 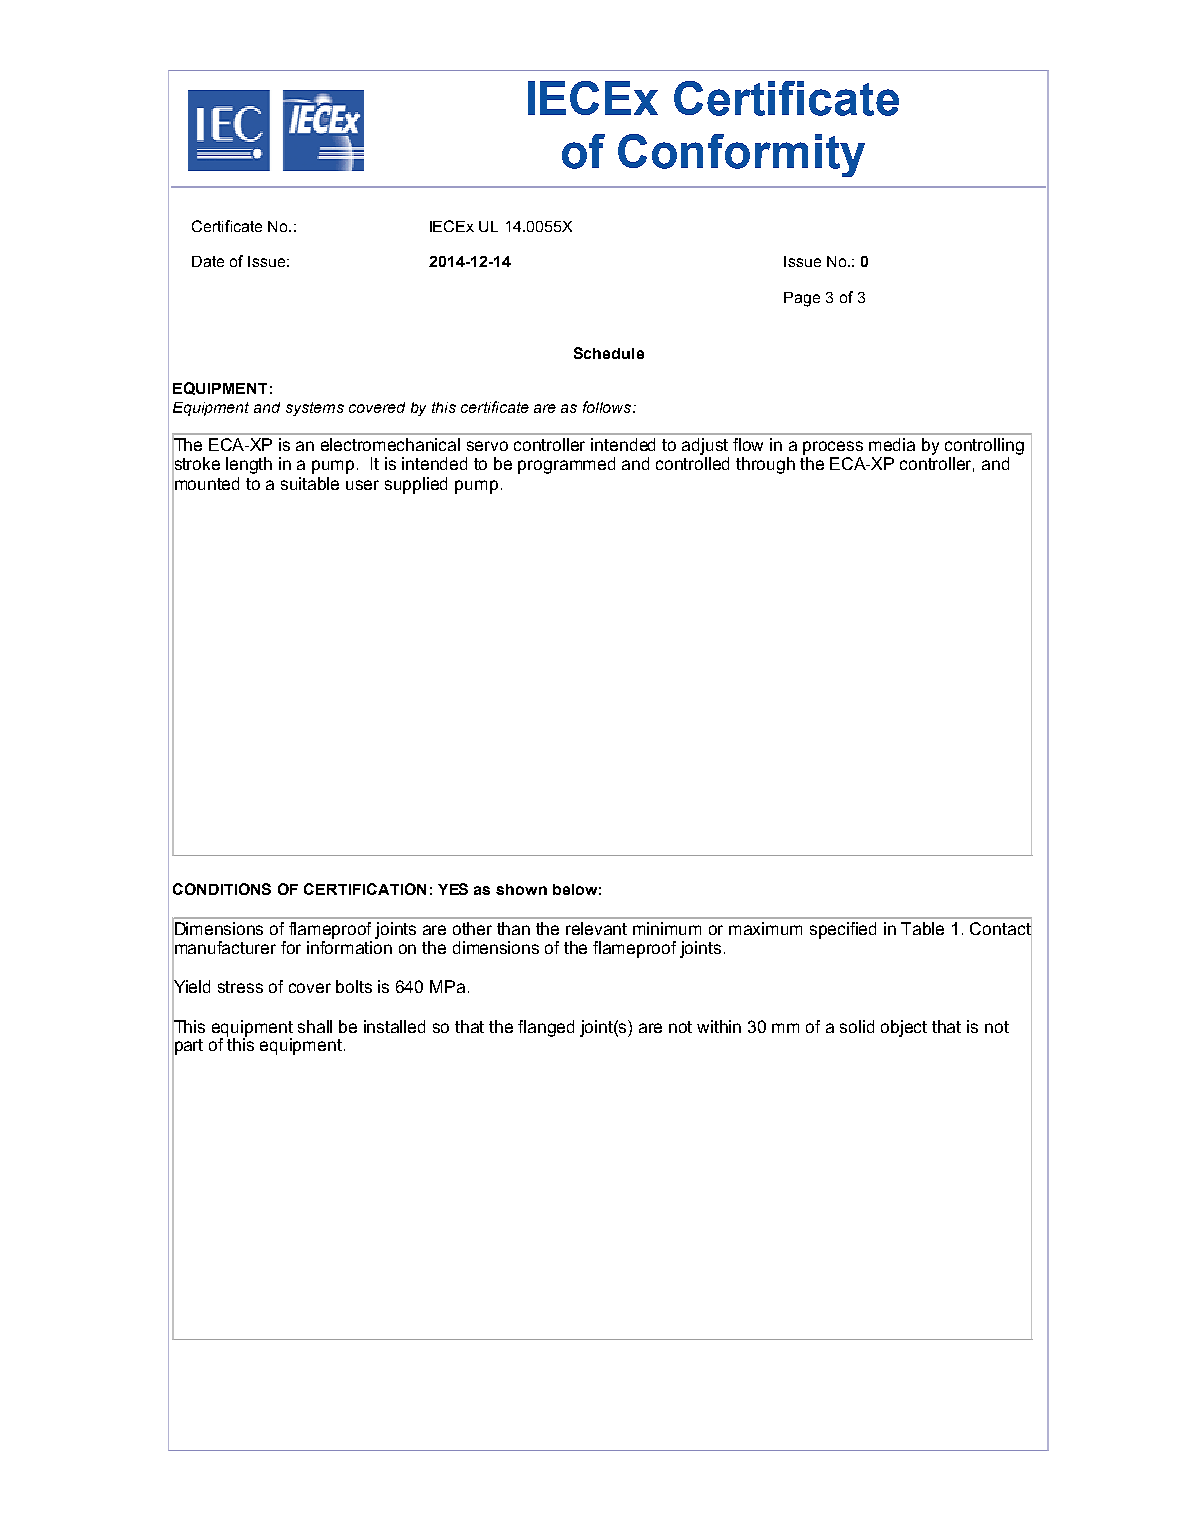 I want to click on Page, so click(x=802, y=299).
